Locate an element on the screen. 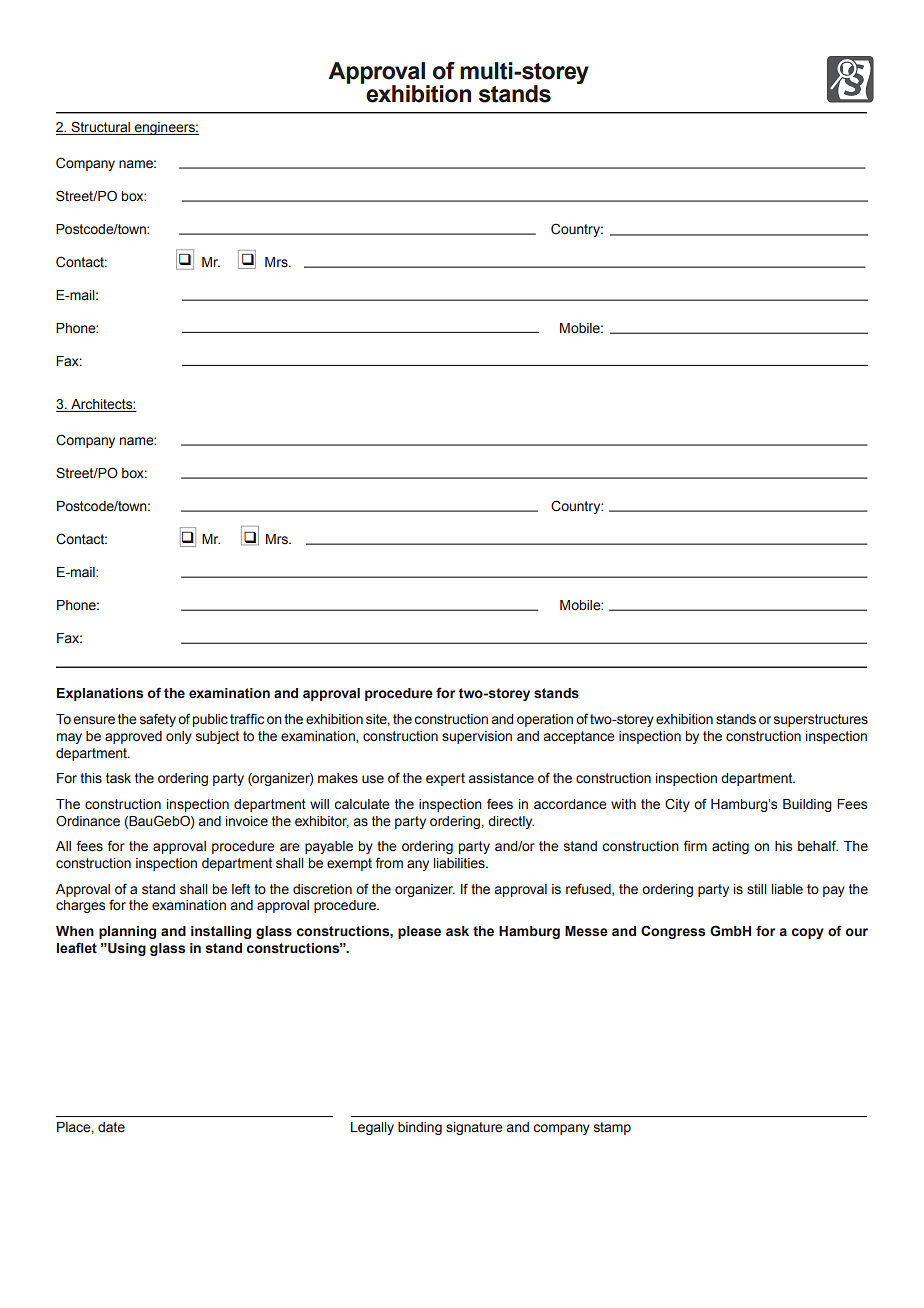 This screenshot has height=1308, width=924. task is located at coordinates (118, 778).
